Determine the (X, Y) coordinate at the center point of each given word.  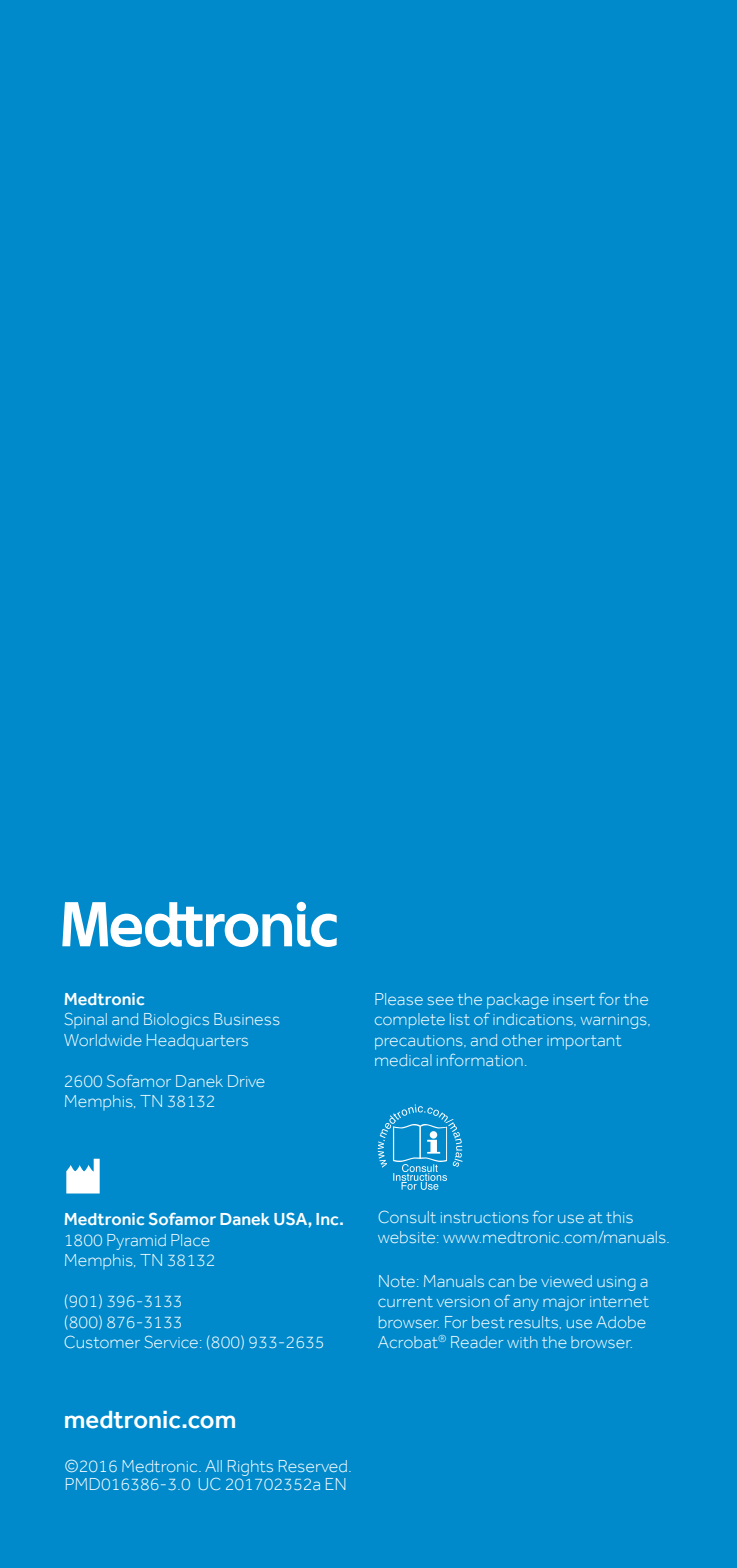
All (213, 1466)
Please (399, 999)
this (619, 1217)
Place (190, 1240)
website (408, 1237)
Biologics (176, 1021)
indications (534, 1019)
